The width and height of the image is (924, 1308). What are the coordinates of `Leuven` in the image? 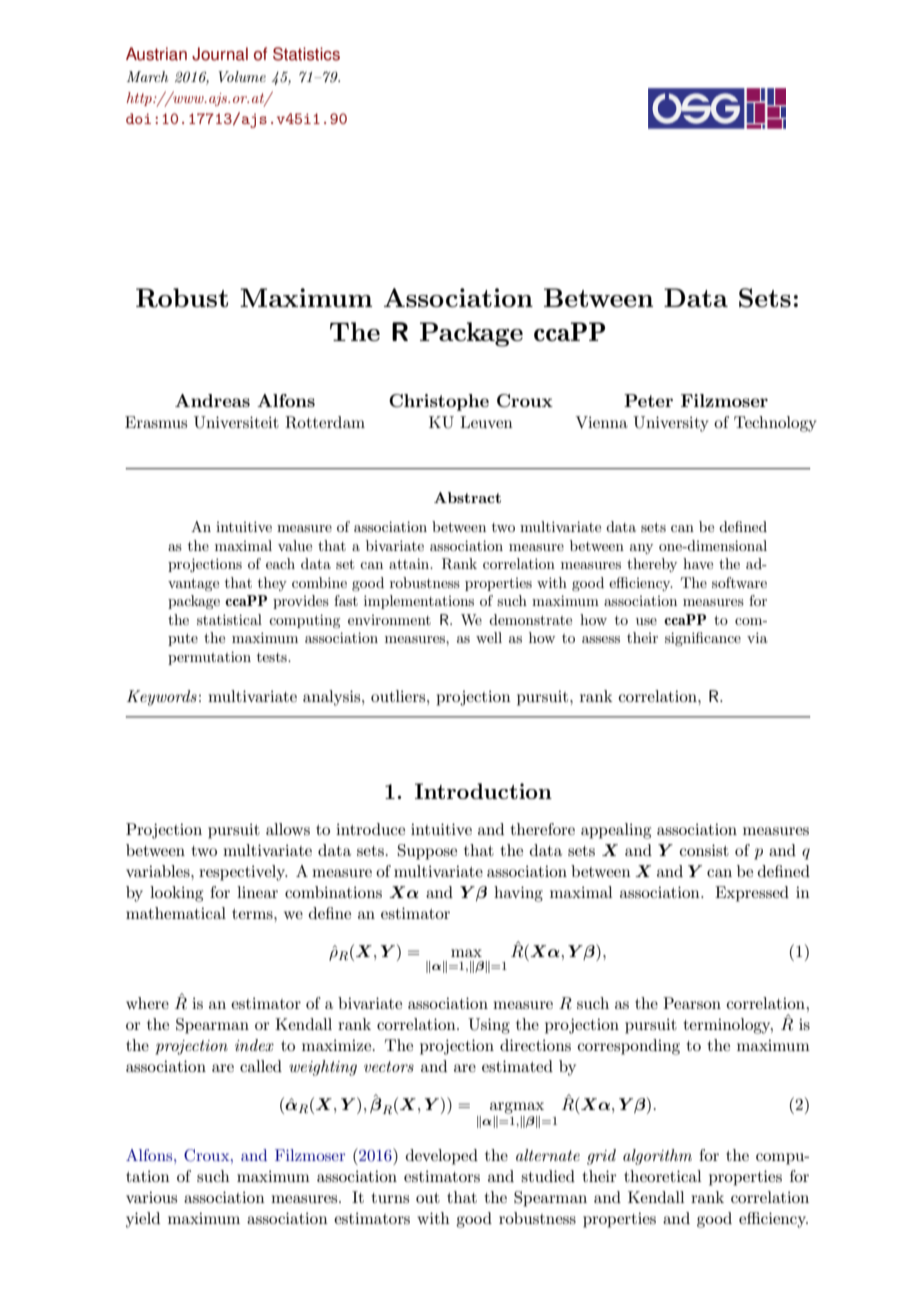 It's located at (486, 422).
